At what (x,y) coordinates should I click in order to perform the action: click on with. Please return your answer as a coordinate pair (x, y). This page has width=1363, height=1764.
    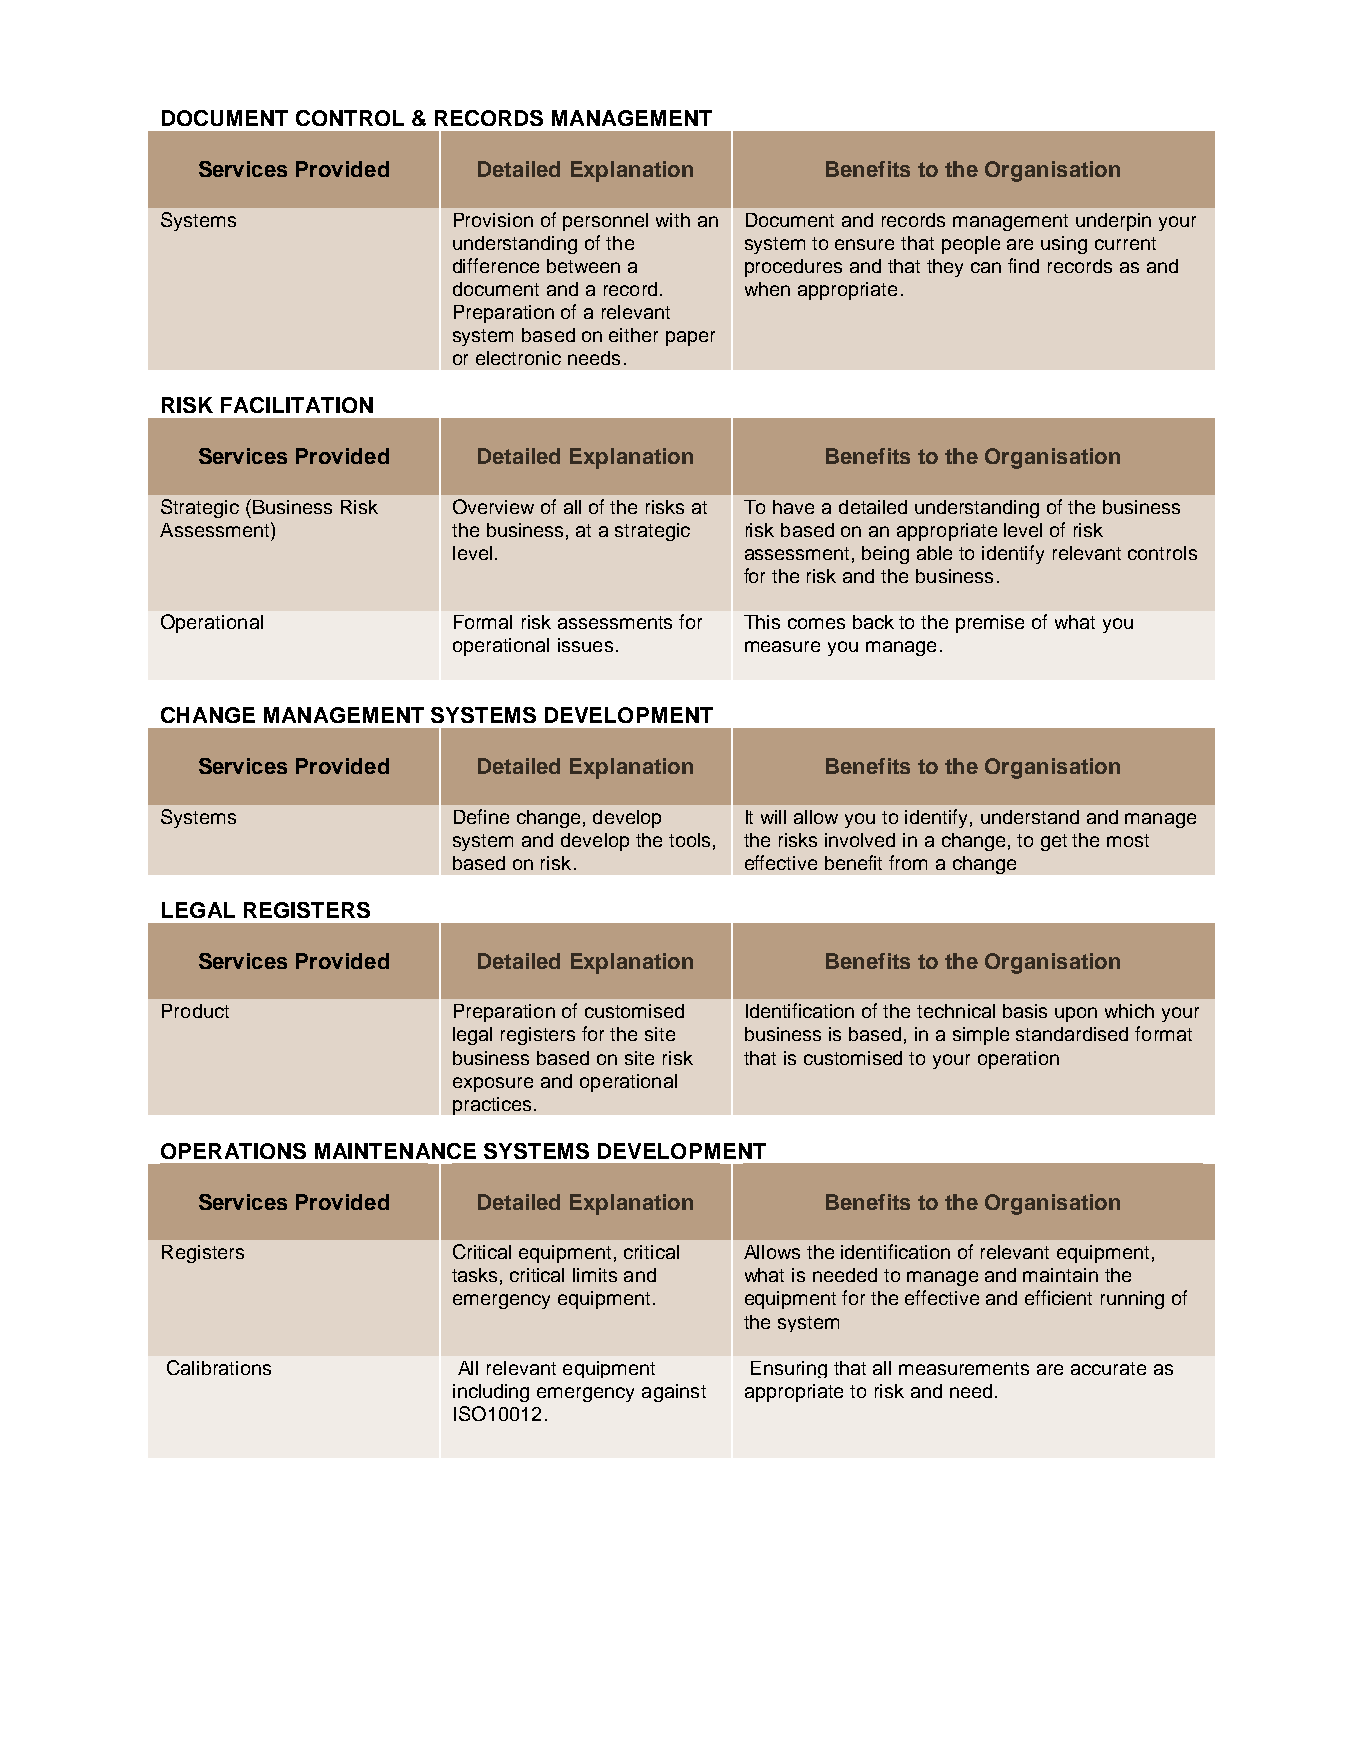
    Looking at the image, I should click on (673, 220).
